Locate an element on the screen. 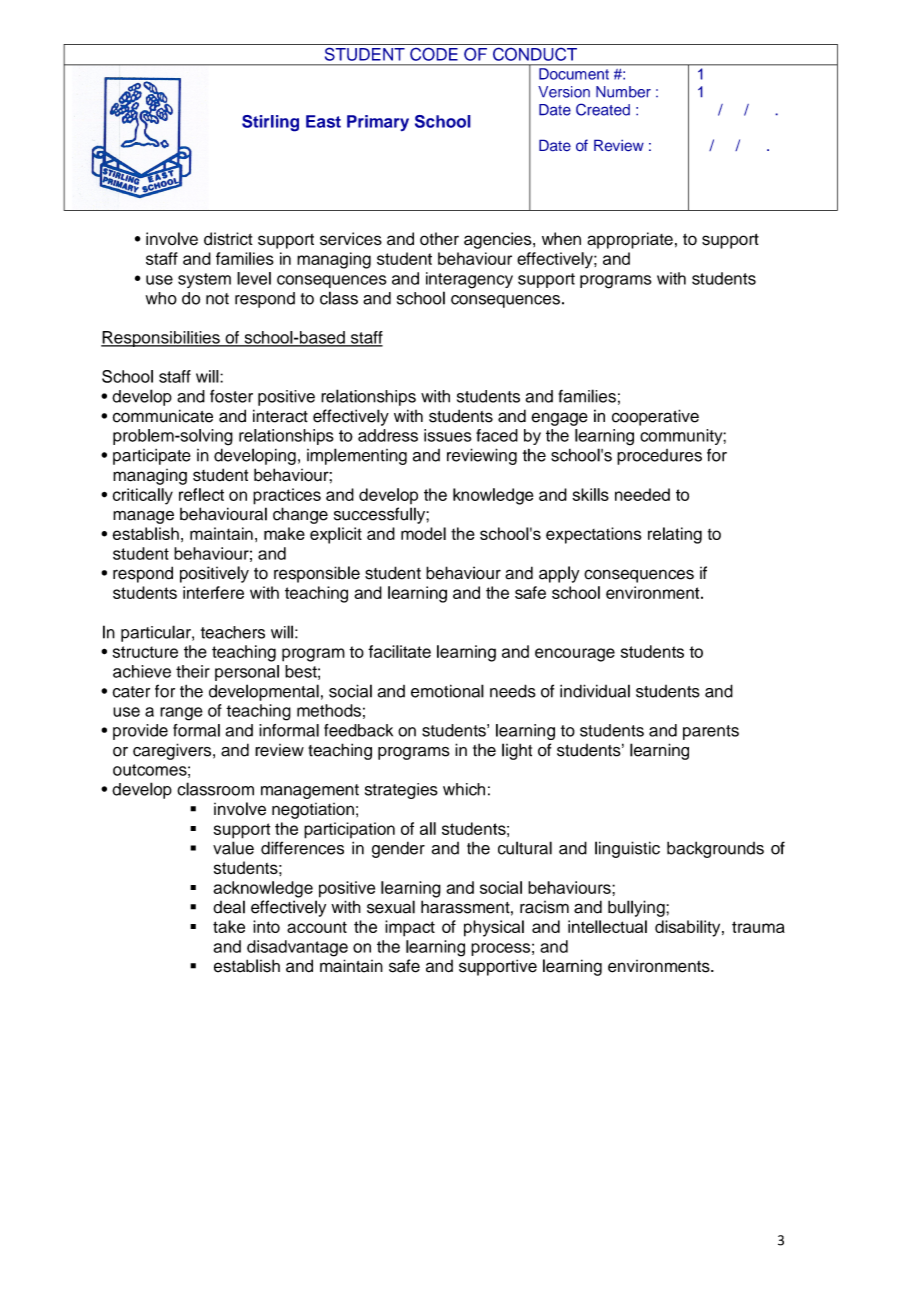 The image size is (924, 1308). cooperative is located at coordinates (655, 417).
